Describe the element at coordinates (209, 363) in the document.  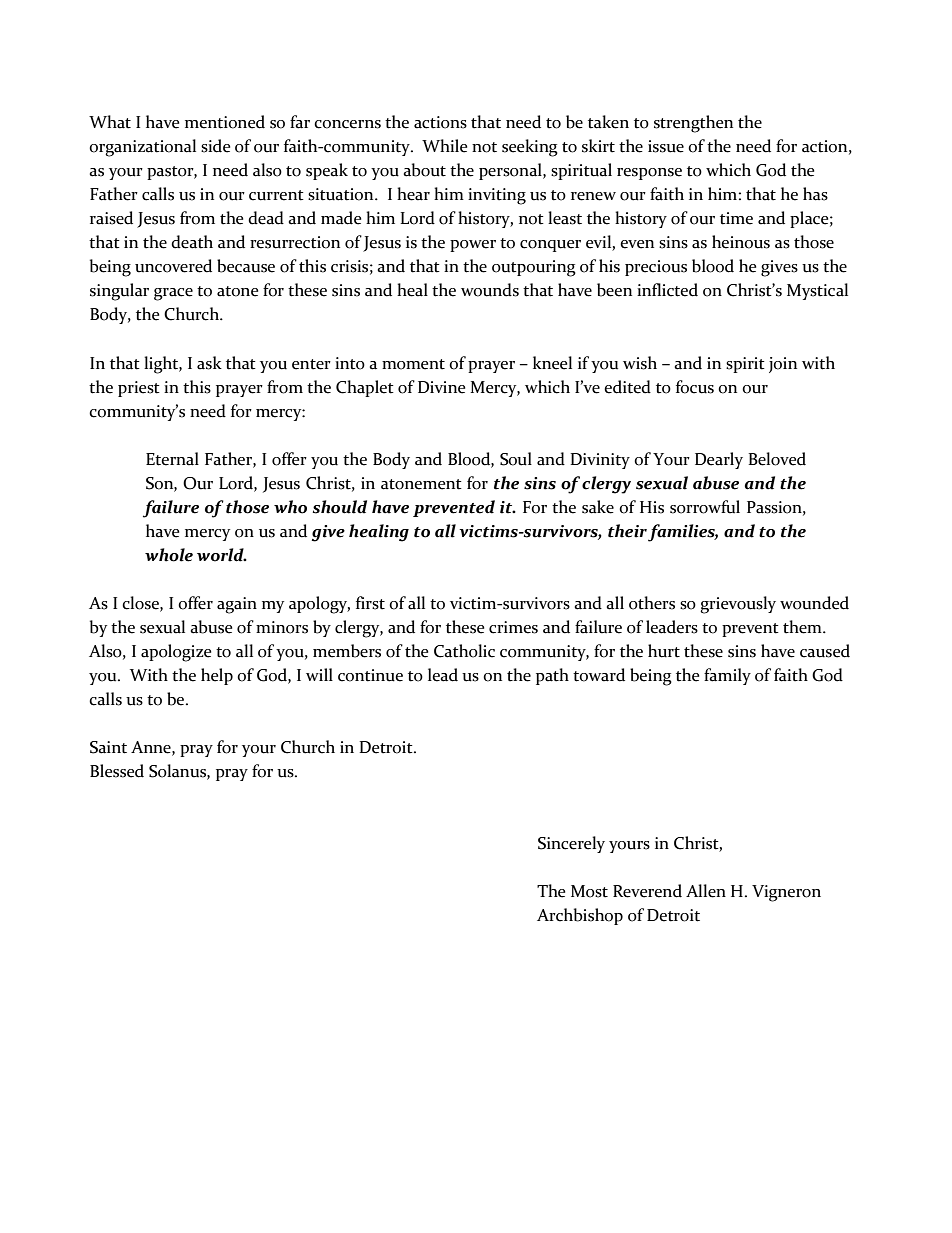
I see `ask` at that location.
